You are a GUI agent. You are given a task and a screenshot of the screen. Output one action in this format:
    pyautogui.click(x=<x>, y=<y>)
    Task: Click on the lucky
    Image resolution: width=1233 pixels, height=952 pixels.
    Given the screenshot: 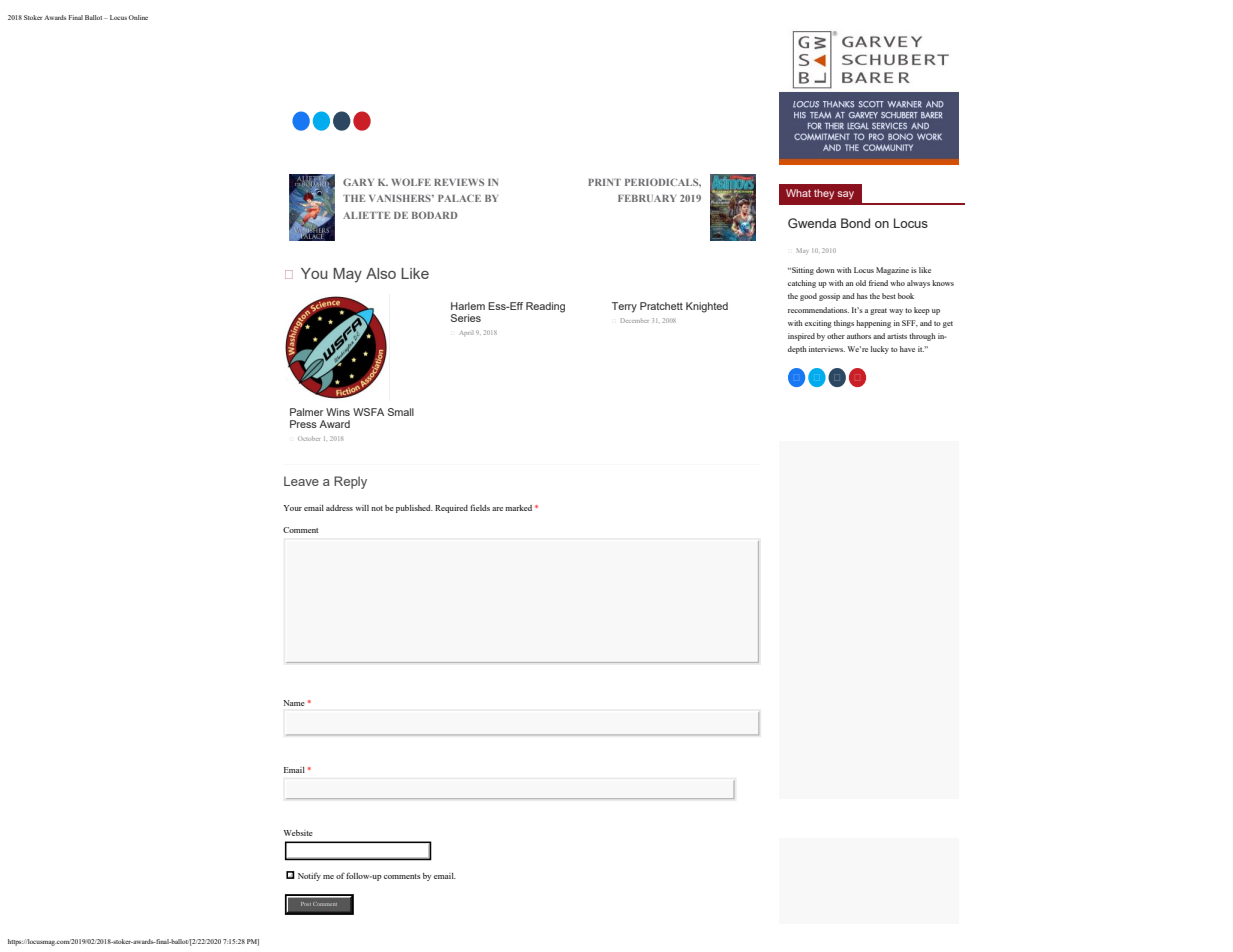 What is the action you would take?
    pyautogui.click(x=880, y=350)
